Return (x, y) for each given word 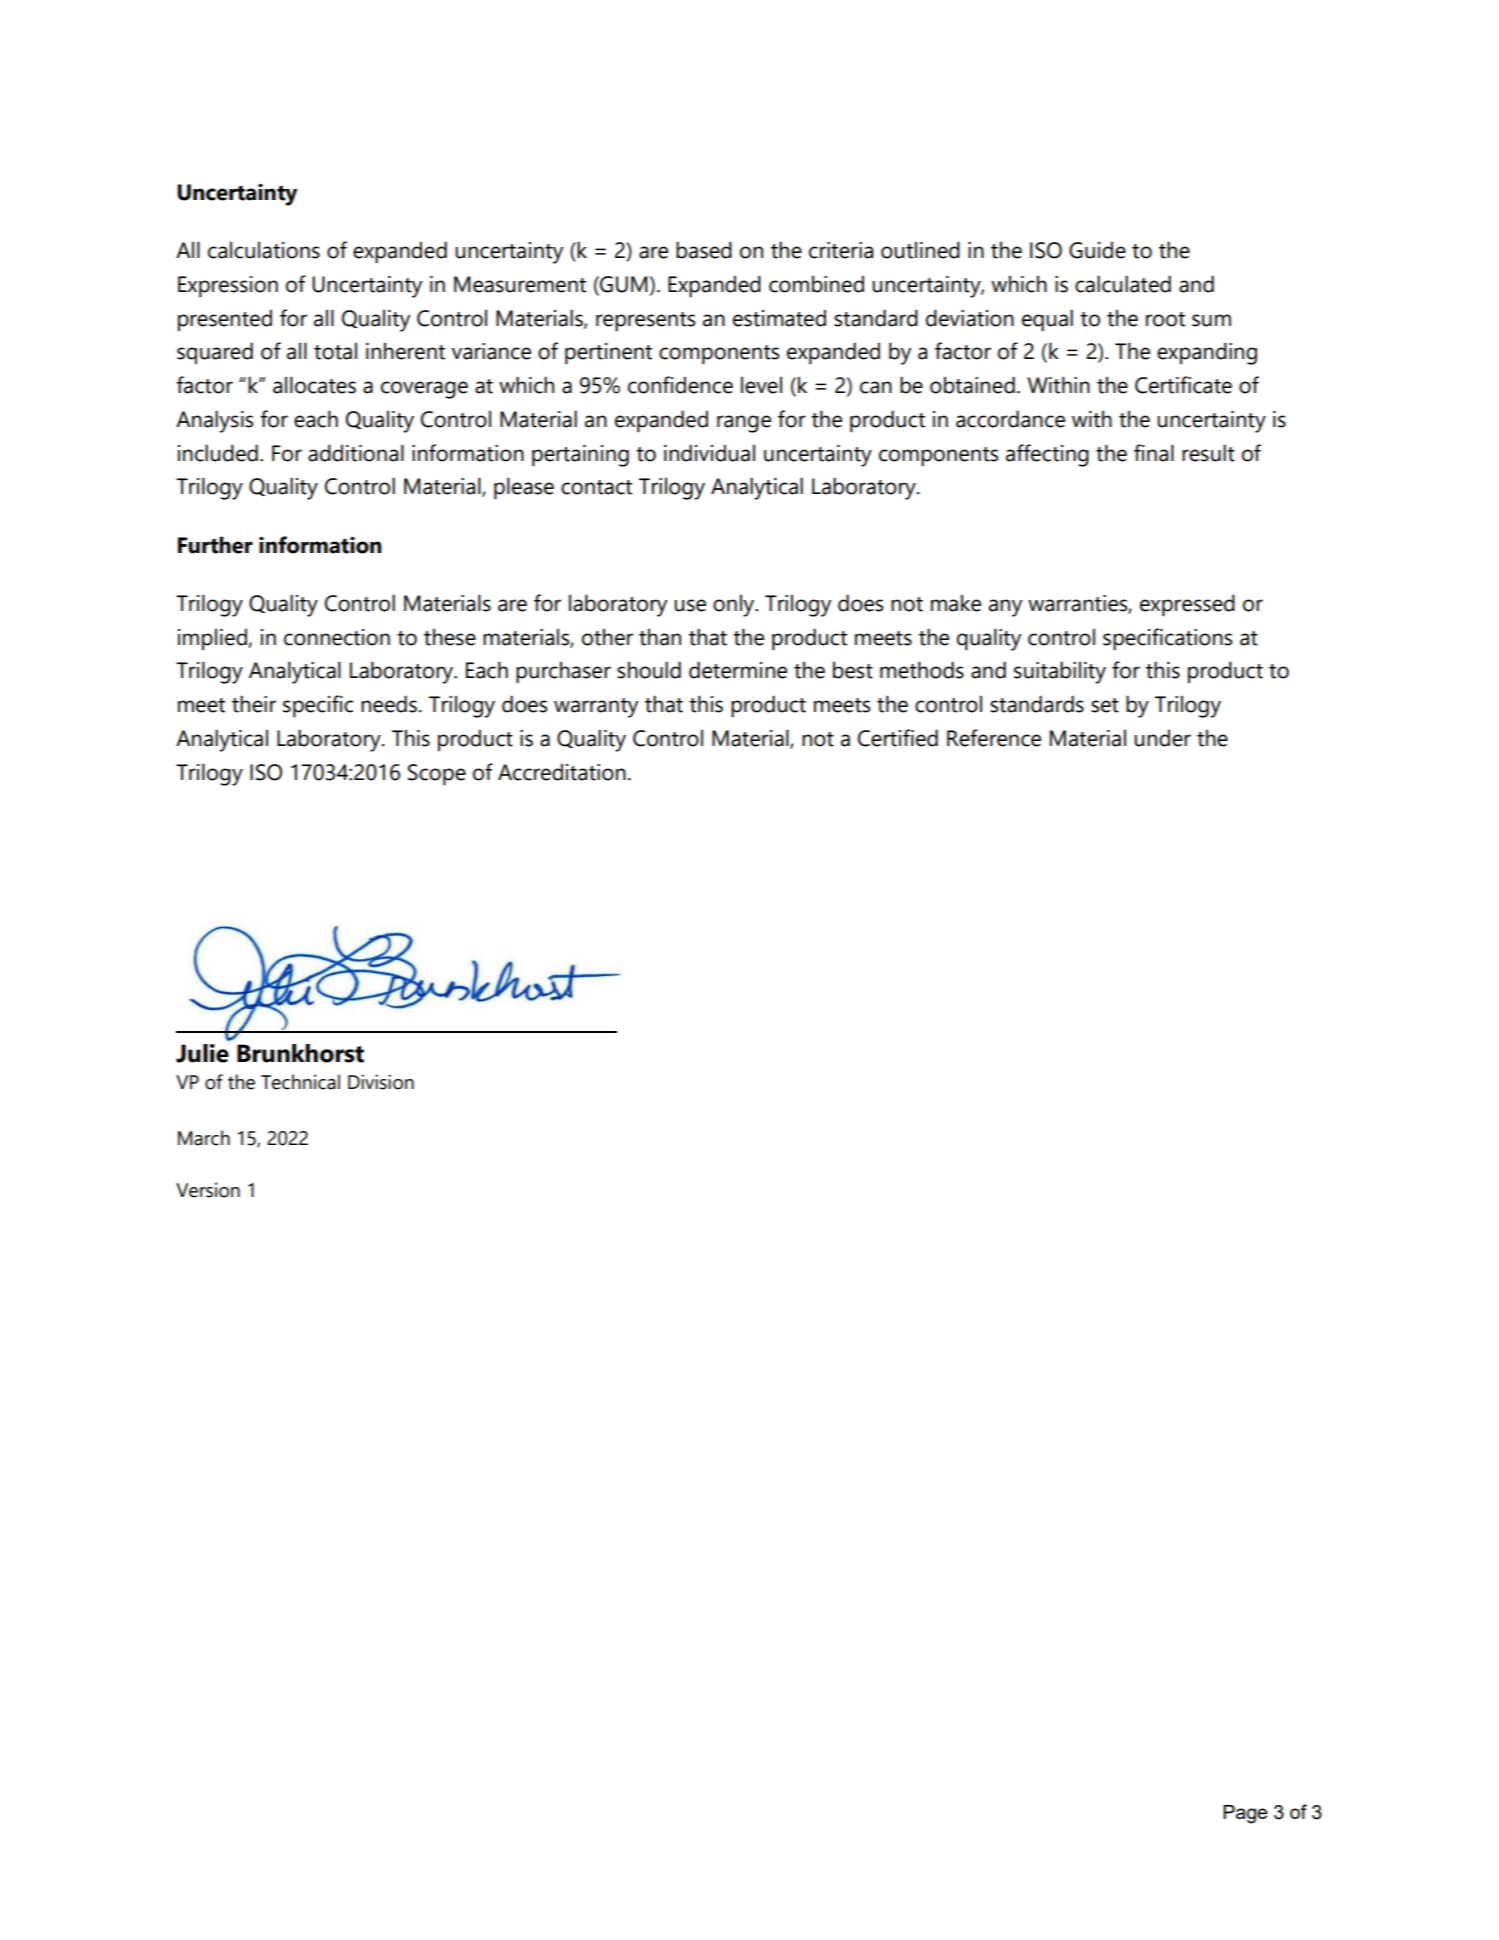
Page (1245, 1814)
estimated (779, 318)
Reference (994, 738)
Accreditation (562, 772)
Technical (300, 1082)
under (1162, 738)
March (204, 1138)
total (335, 351)
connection (337, 637)
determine (738, 670)
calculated (1123, 284)
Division (381, 1082)
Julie (202, 1053)
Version (208, 1190)
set (1105, 705)
